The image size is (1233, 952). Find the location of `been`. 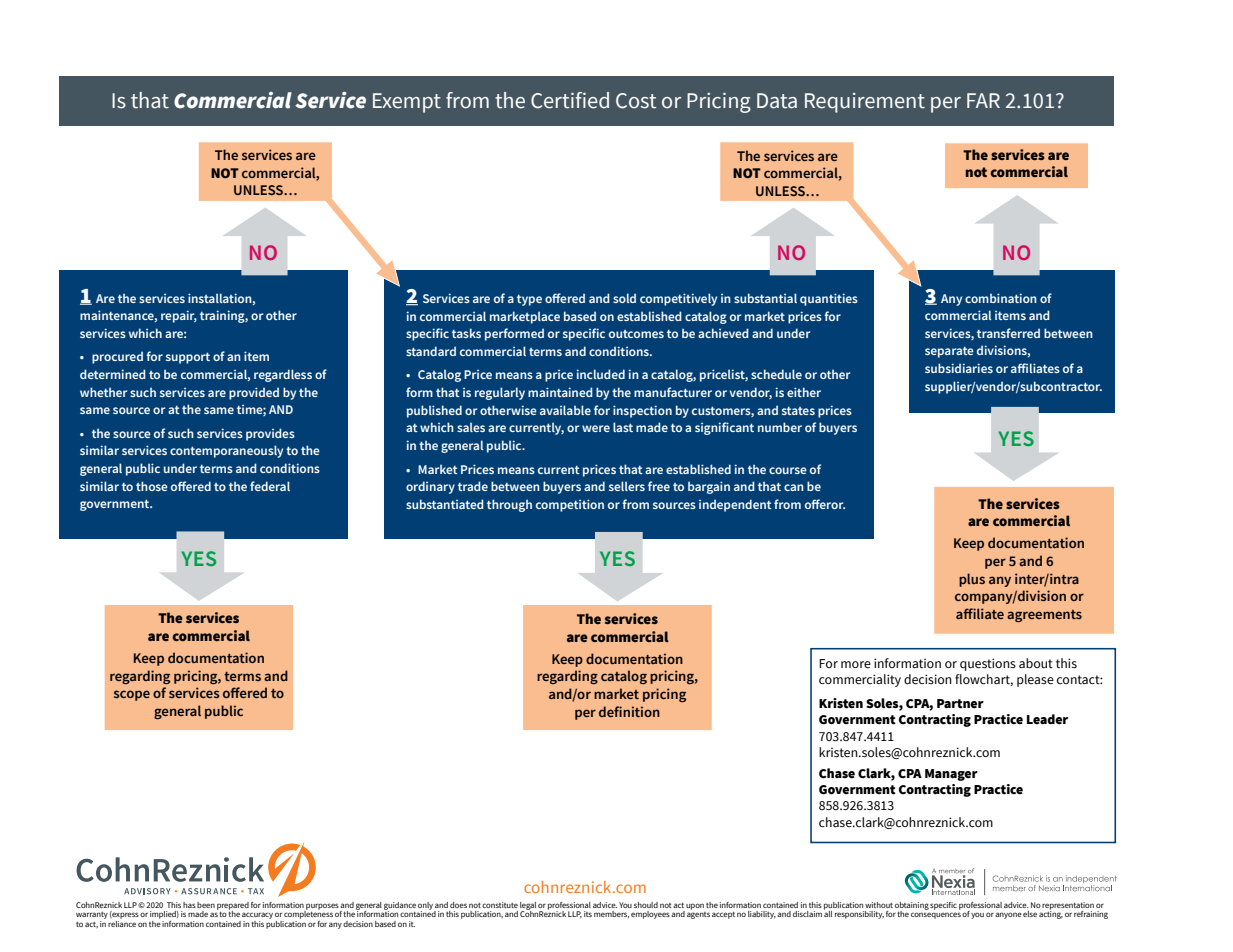

been is located at coordinates (206, 905).
